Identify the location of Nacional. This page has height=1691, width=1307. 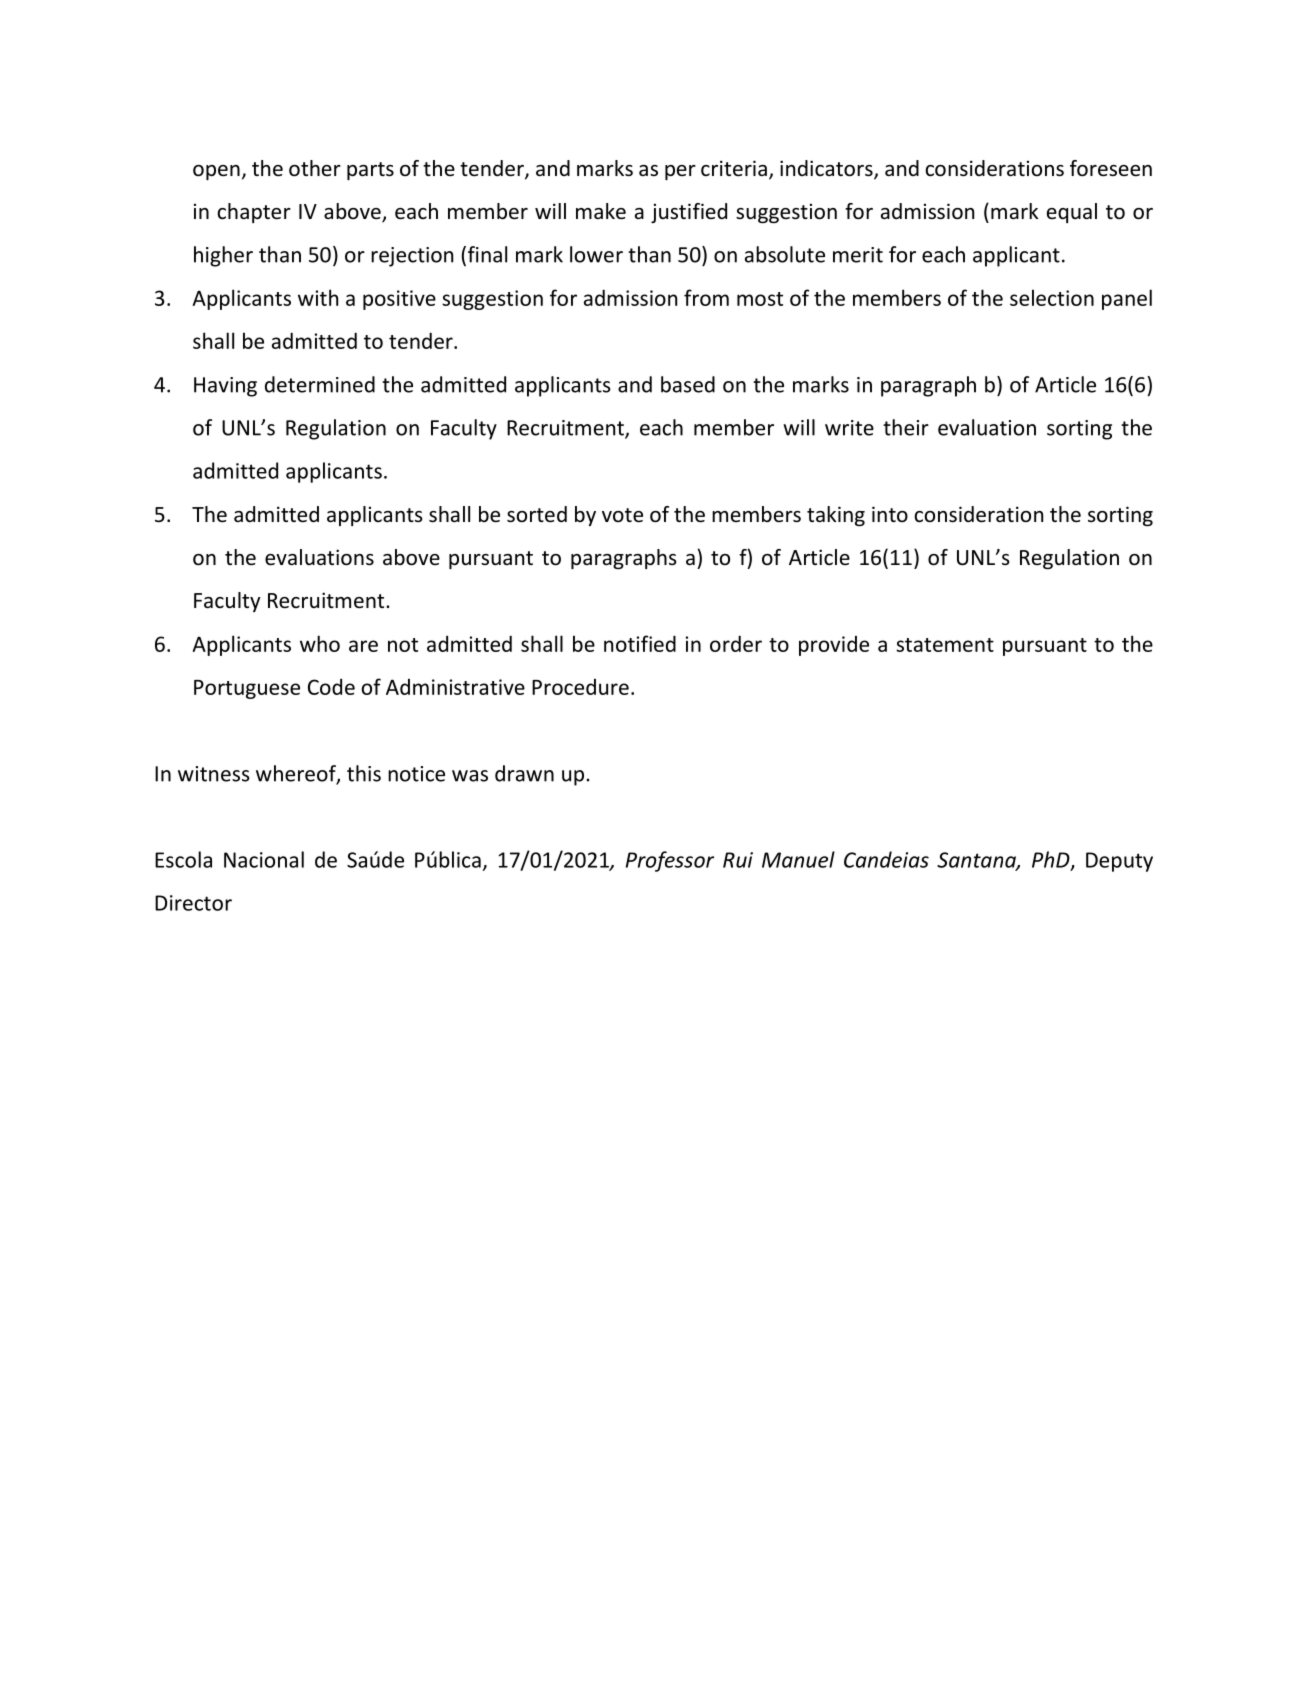
(264, 859).
